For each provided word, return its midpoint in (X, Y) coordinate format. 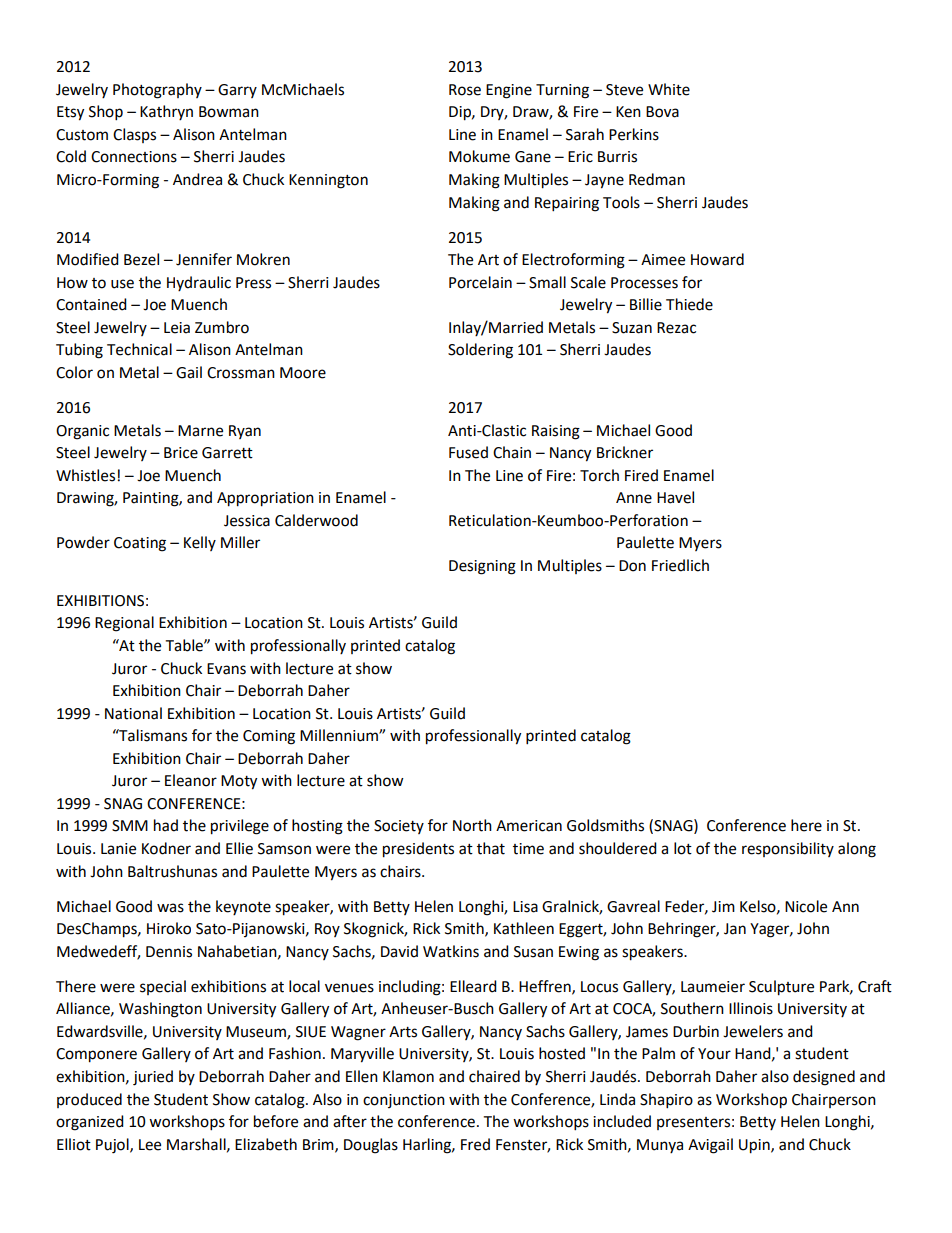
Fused (468, 452)
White (669, 89)
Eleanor (191, 780)
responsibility (788, 849)
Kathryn (166, 112)
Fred (475, 1144)
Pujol (113, 1146)
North (472, 825)
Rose (465, 90)
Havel (675, 497)
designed (824, 1078)
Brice (181, 453)
